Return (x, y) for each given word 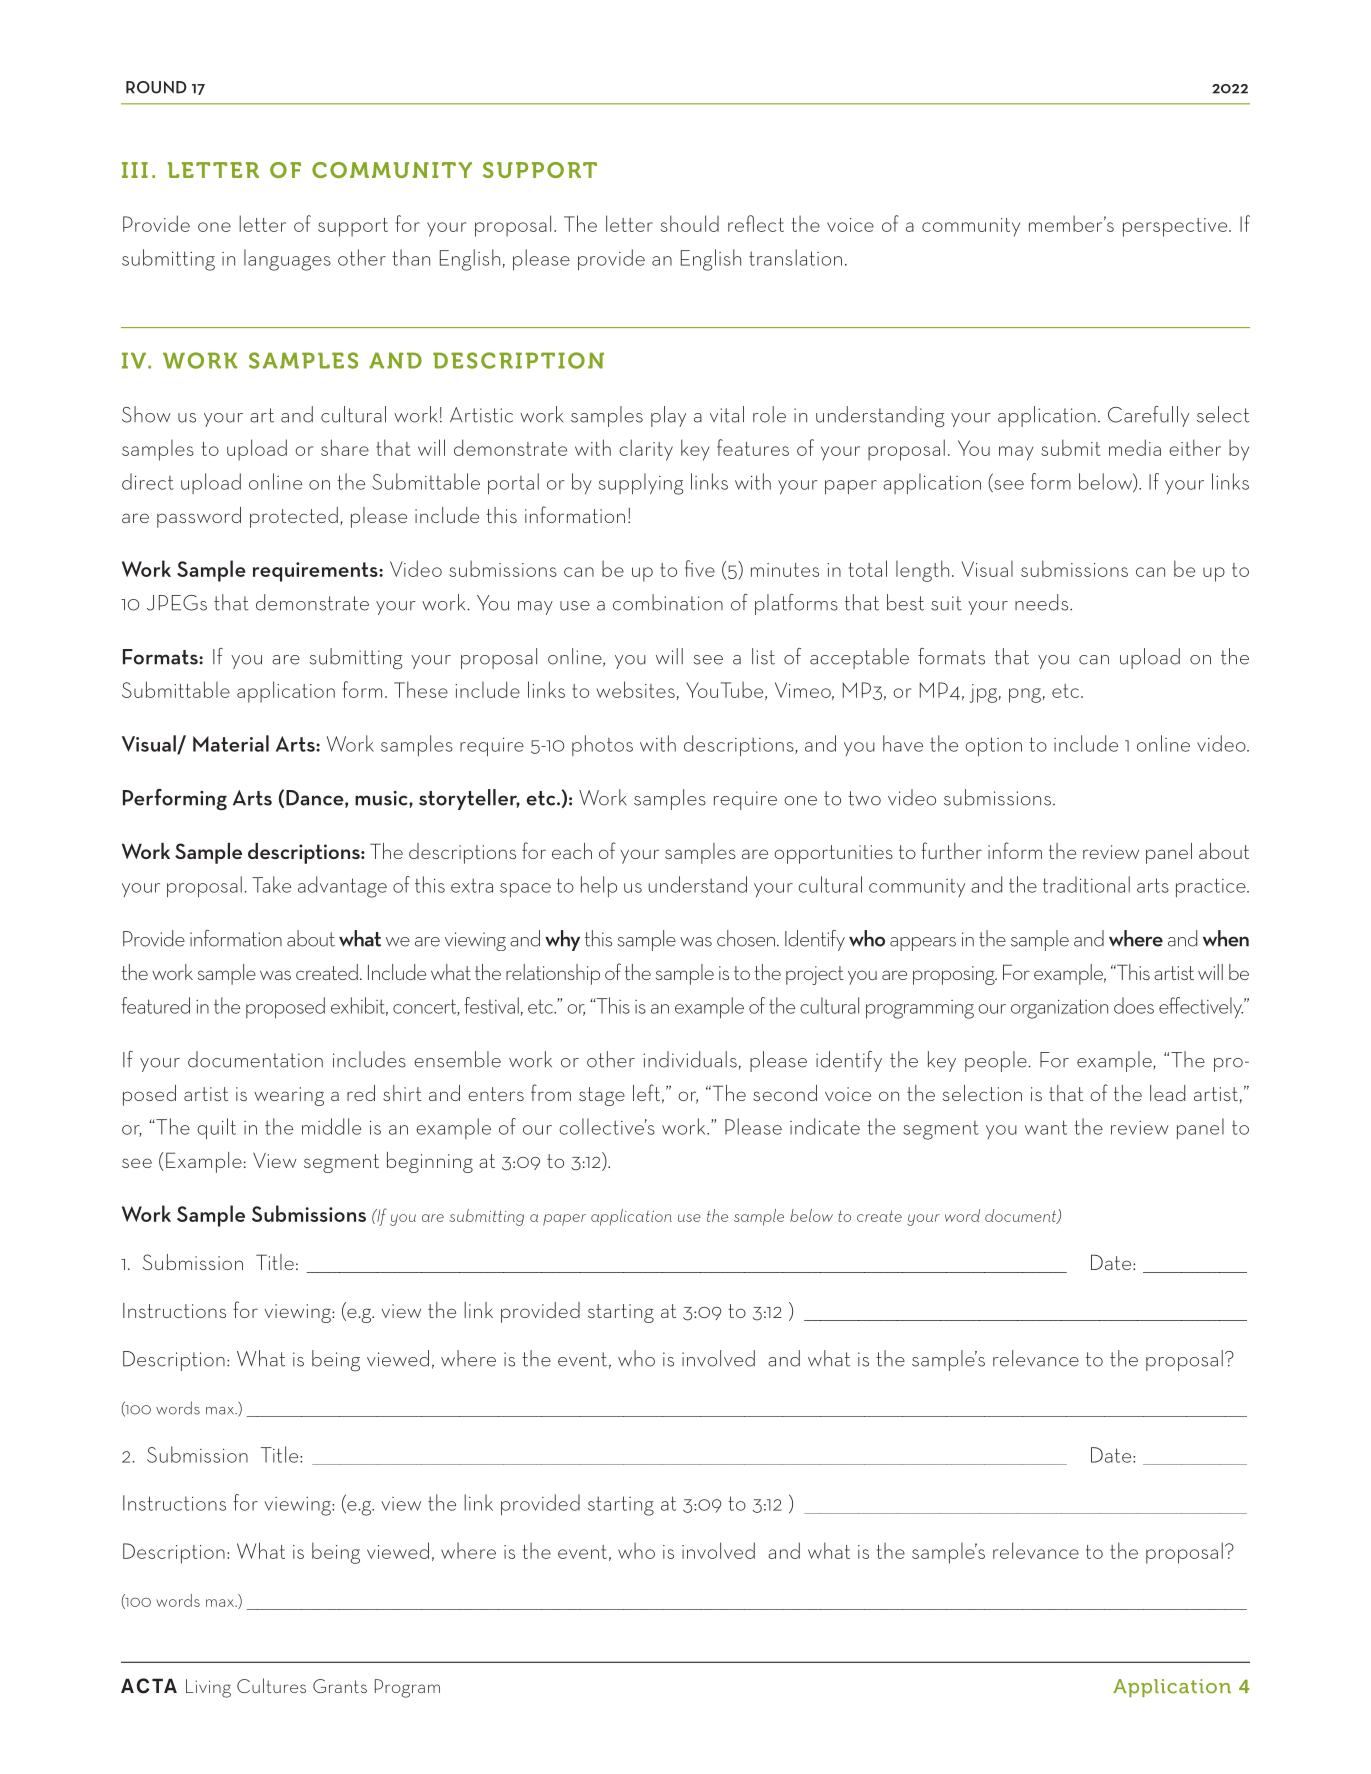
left (646, 1092)
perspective (1176, 227)
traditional (1086, 884)
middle (331, 1126)
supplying (641, 484)
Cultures (271, 1685)
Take (271, 884)
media (1135, 447)
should (690, 223)
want (1046, 1127)
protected (294, 517)
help (599, 886)
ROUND (156, 87)
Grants (340, 1686)
